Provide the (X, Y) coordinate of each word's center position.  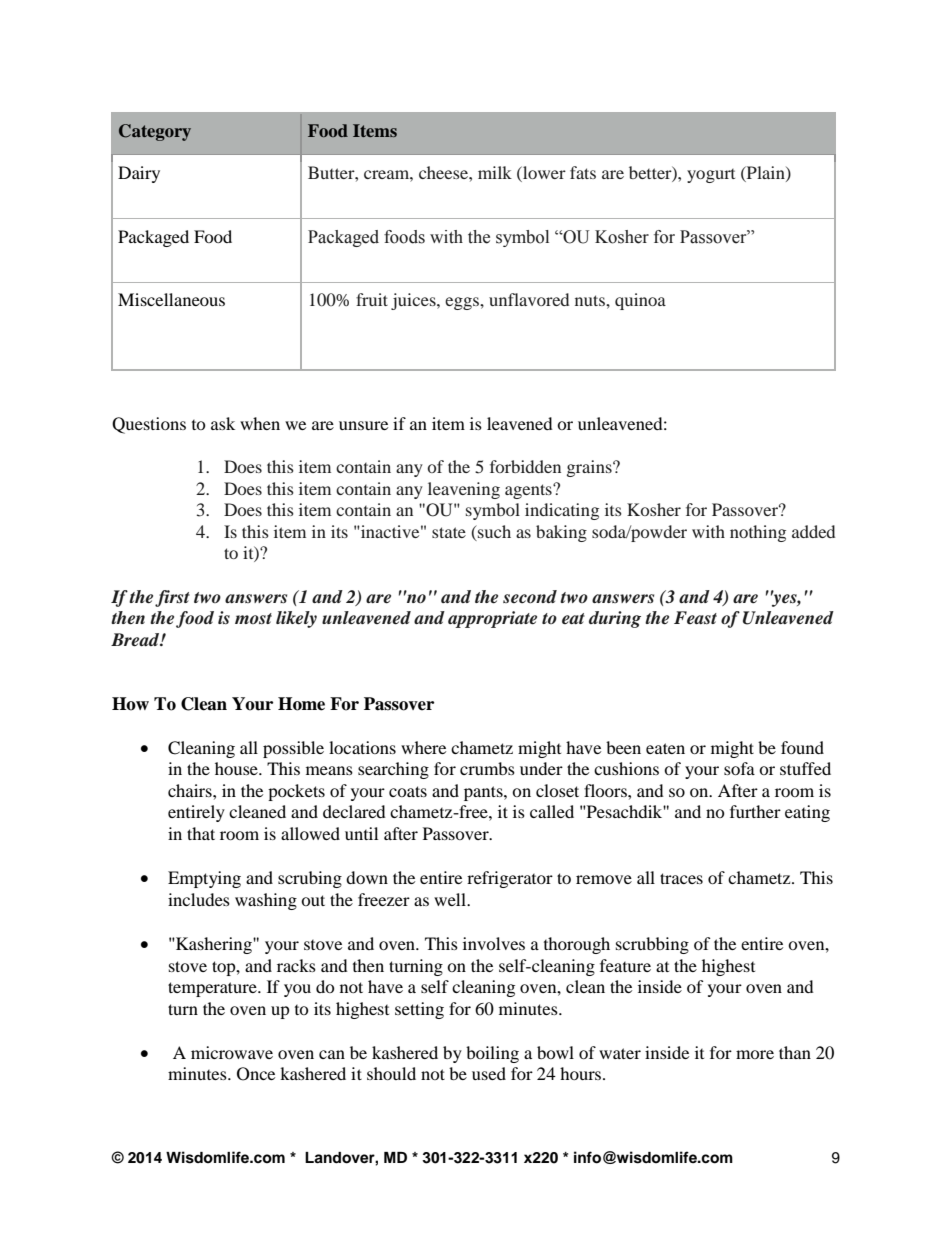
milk (495, 172)
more (755, 1054)
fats (583, 172)
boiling (492, 1054)
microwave (232, 1052)
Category (155, 132)
